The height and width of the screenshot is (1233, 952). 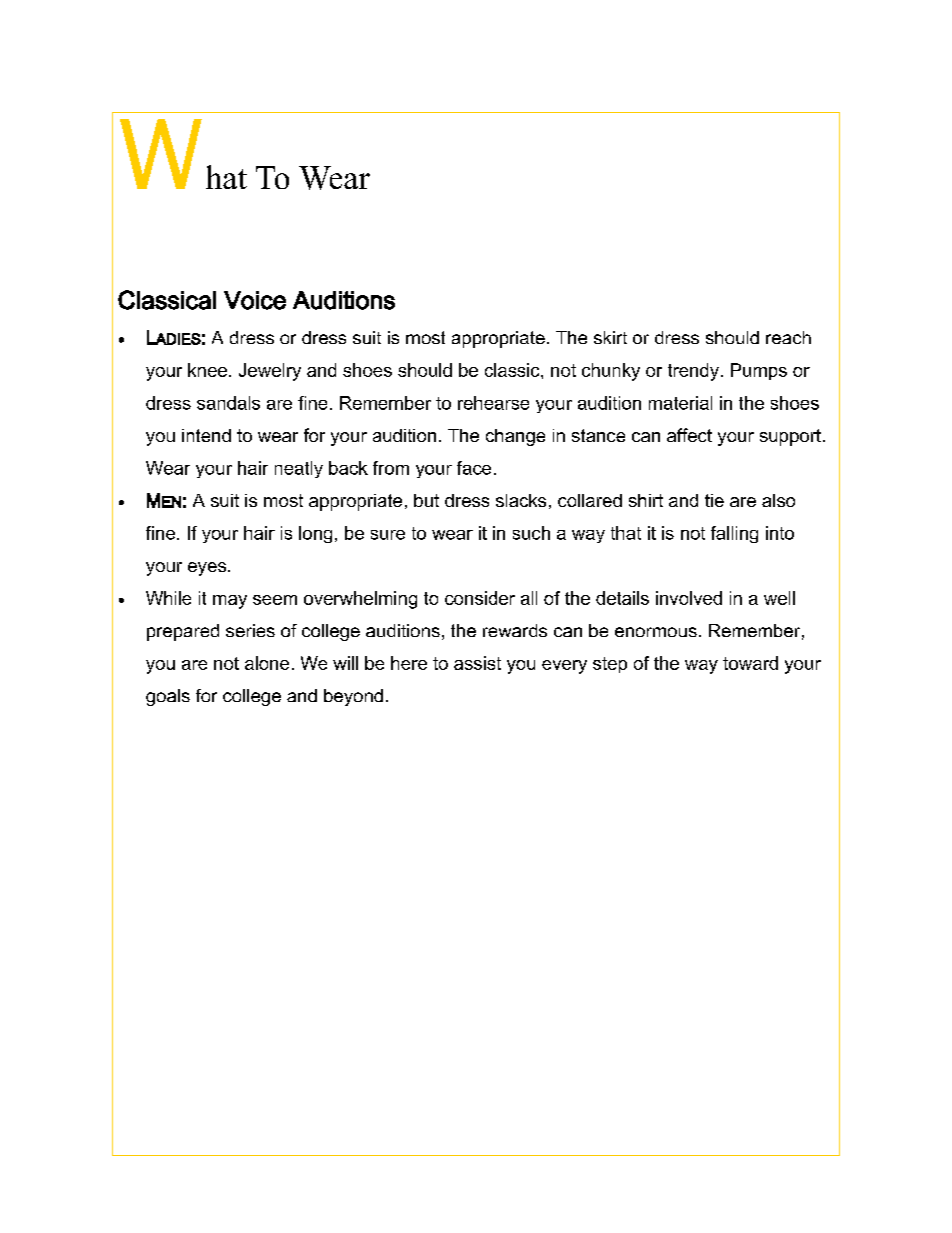 What do you see at coordinates (477, 663) in the screenshot?
I see `assist` at bounding box center [477, 663].
